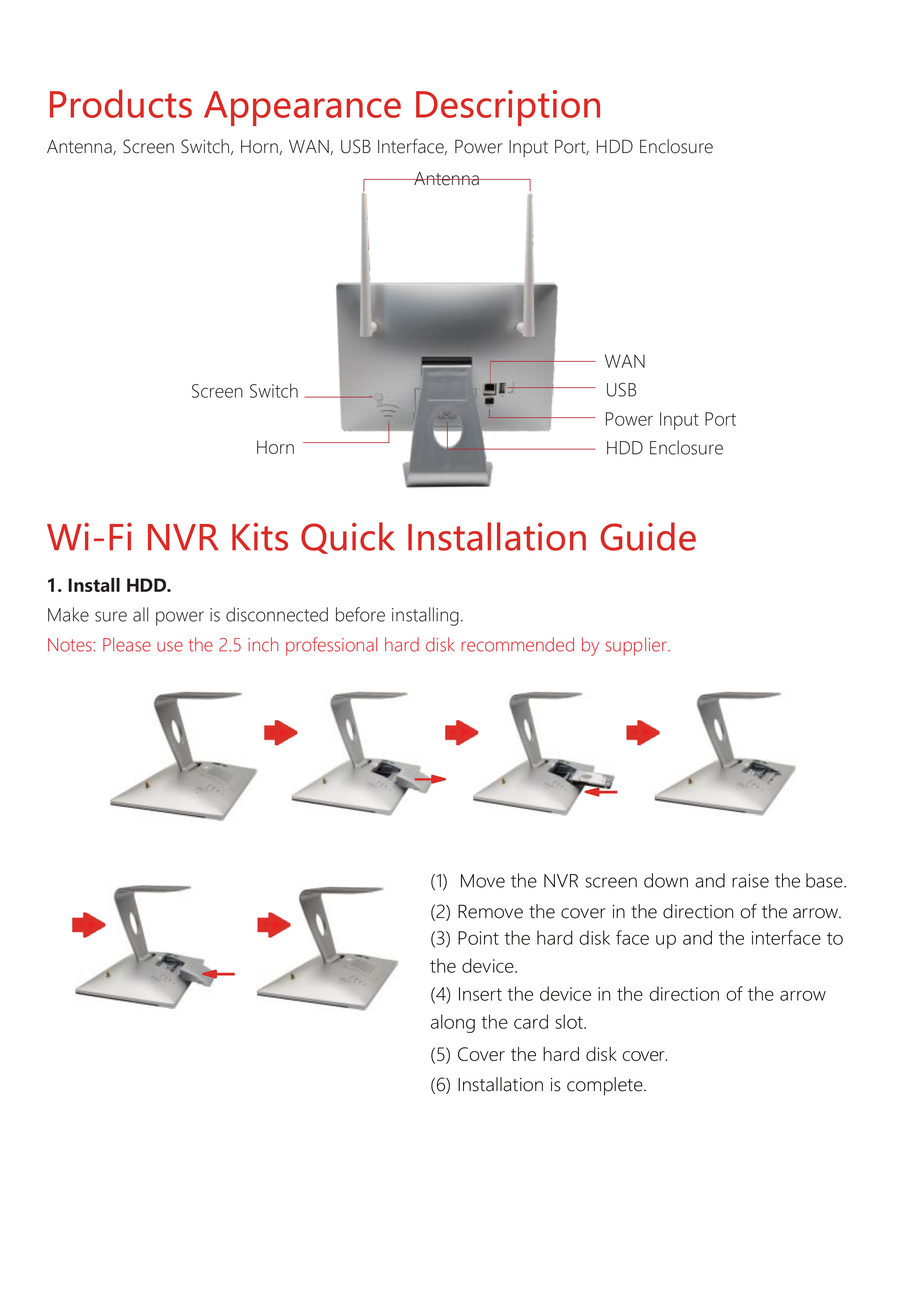 This document has height=1316, width=904. Describe the element at coordinates (637, 646) in the document. I see `supplier` at that location.
